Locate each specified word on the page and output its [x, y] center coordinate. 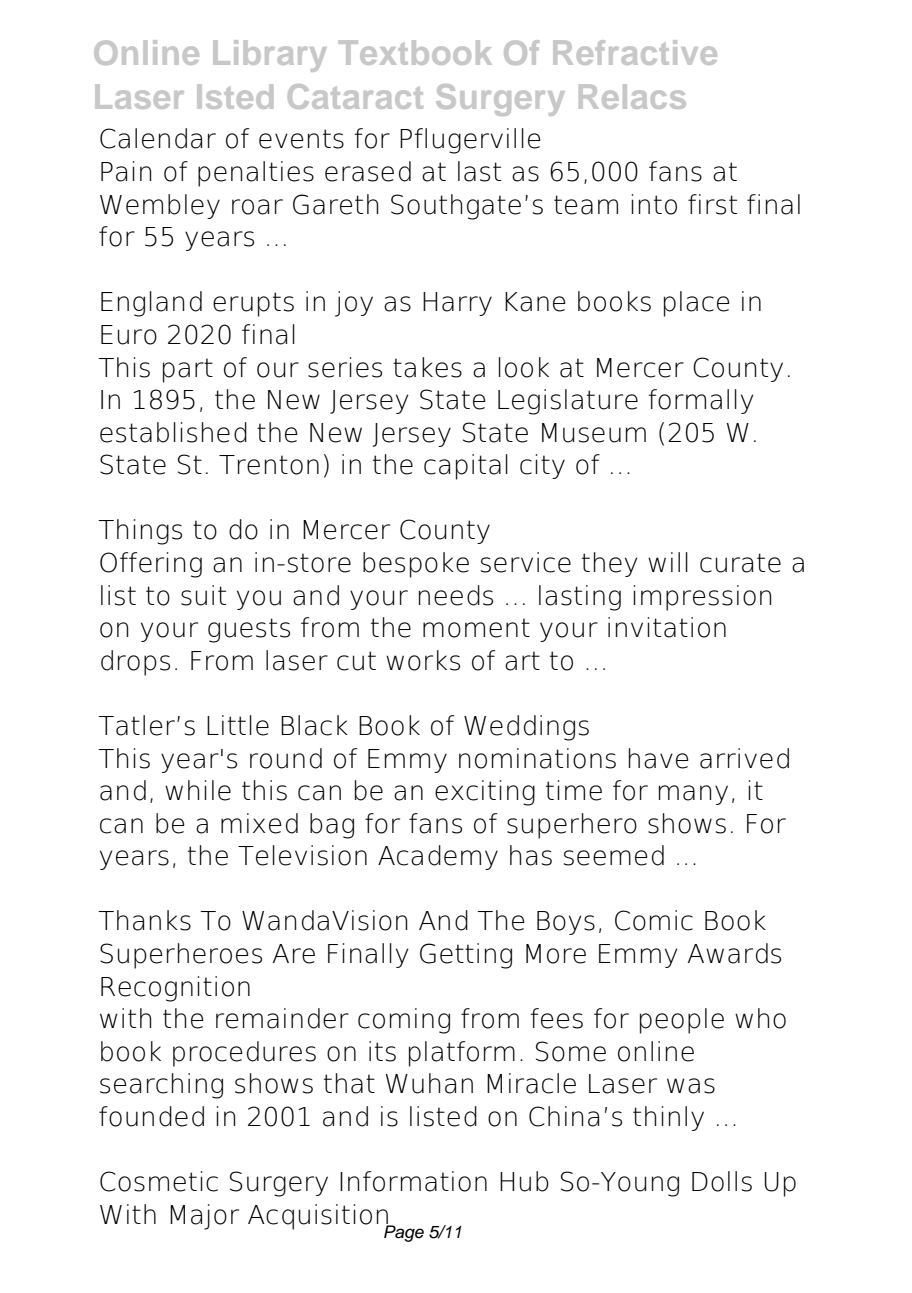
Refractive [635, 52]
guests [249, 630]
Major [204, 1217]
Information [413, 1181]
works [423, 660]
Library [270, 56]
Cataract [355, 96]
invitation [667, 627]
